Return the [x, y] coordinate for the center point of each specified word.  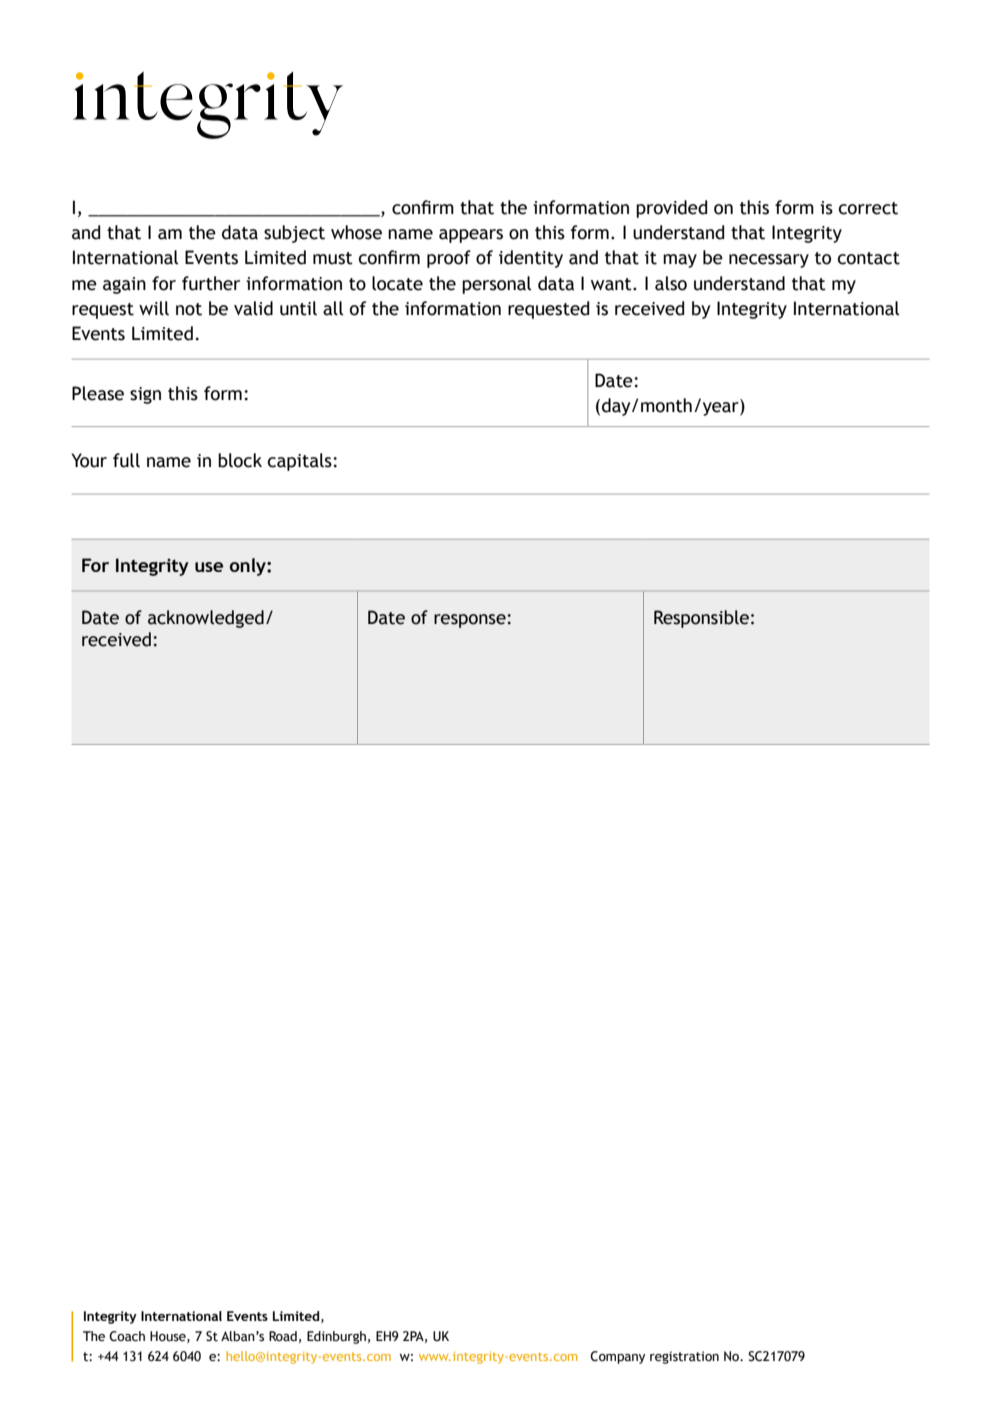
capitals [301, 462]
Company [617, 1357]
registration [684, 1357]
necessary [769, 261]
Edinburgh [336, 1337]
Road [283, 1336]
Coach [127, 1336]
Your [89, 460]
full [126, 460]
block [240, 460]
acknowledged [206, 619]
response [471, 621]
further [211, 283]
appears [471, 236]
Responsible [701, 619]
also [671, 283]
